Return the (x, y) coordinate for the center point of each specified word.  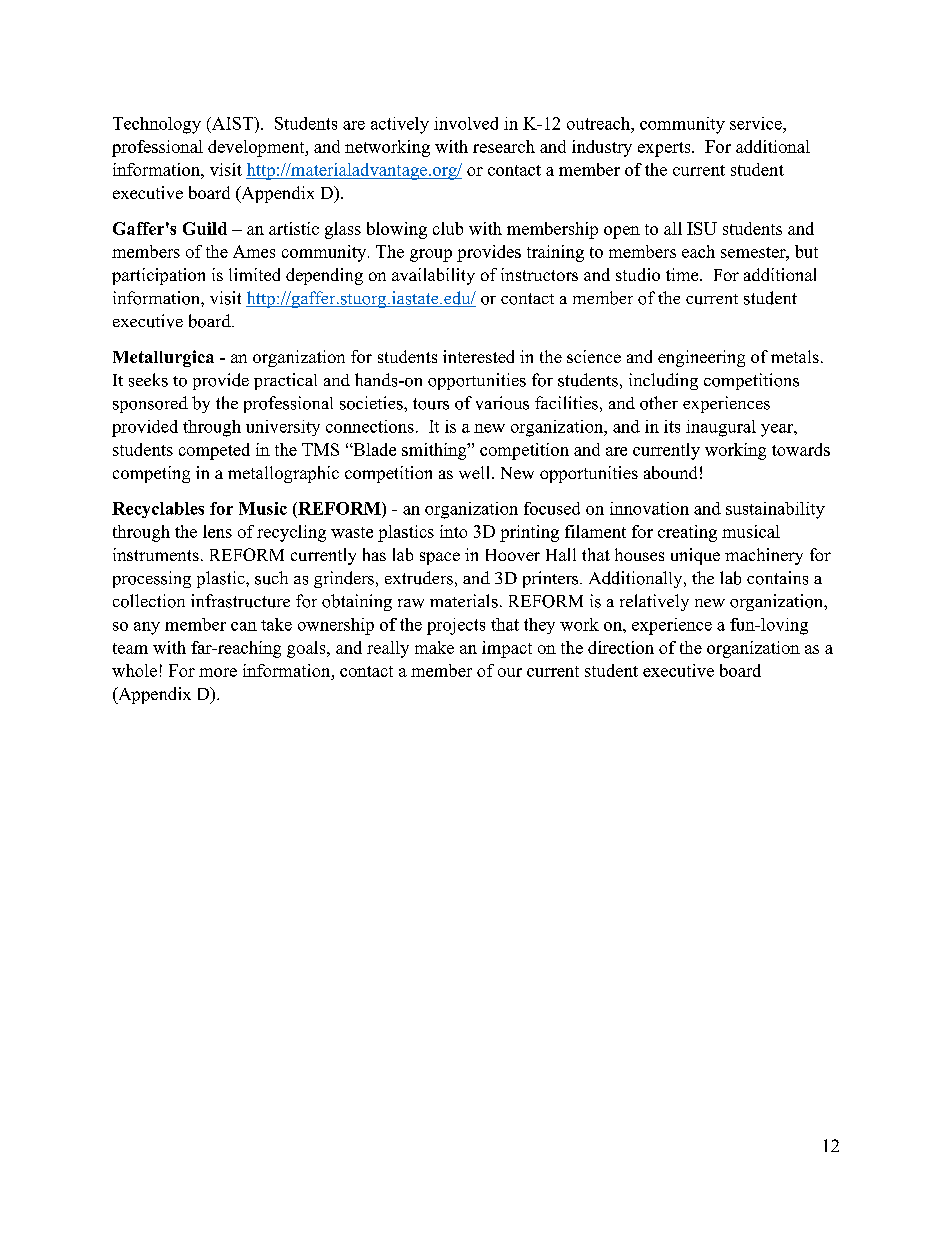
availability (433, 276)
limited (254, 274)
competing (151, 474)
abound (670, 472)
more (218, 672)
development (257, 148)
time (683, 274)
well (476, 472)
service (757, 123)
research (504, 146)
